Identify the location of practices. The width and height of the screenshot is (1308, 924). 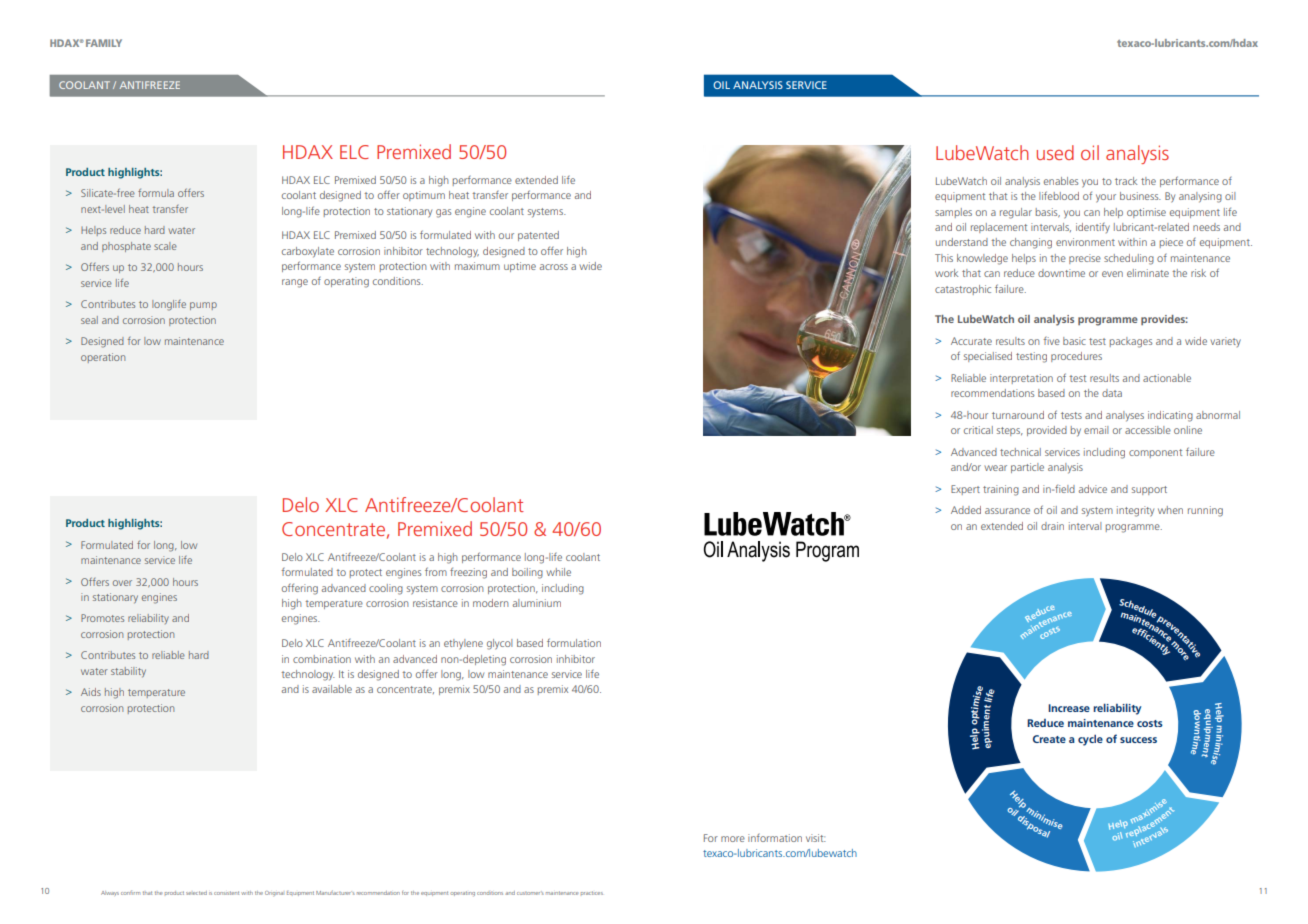
(592, 893).
